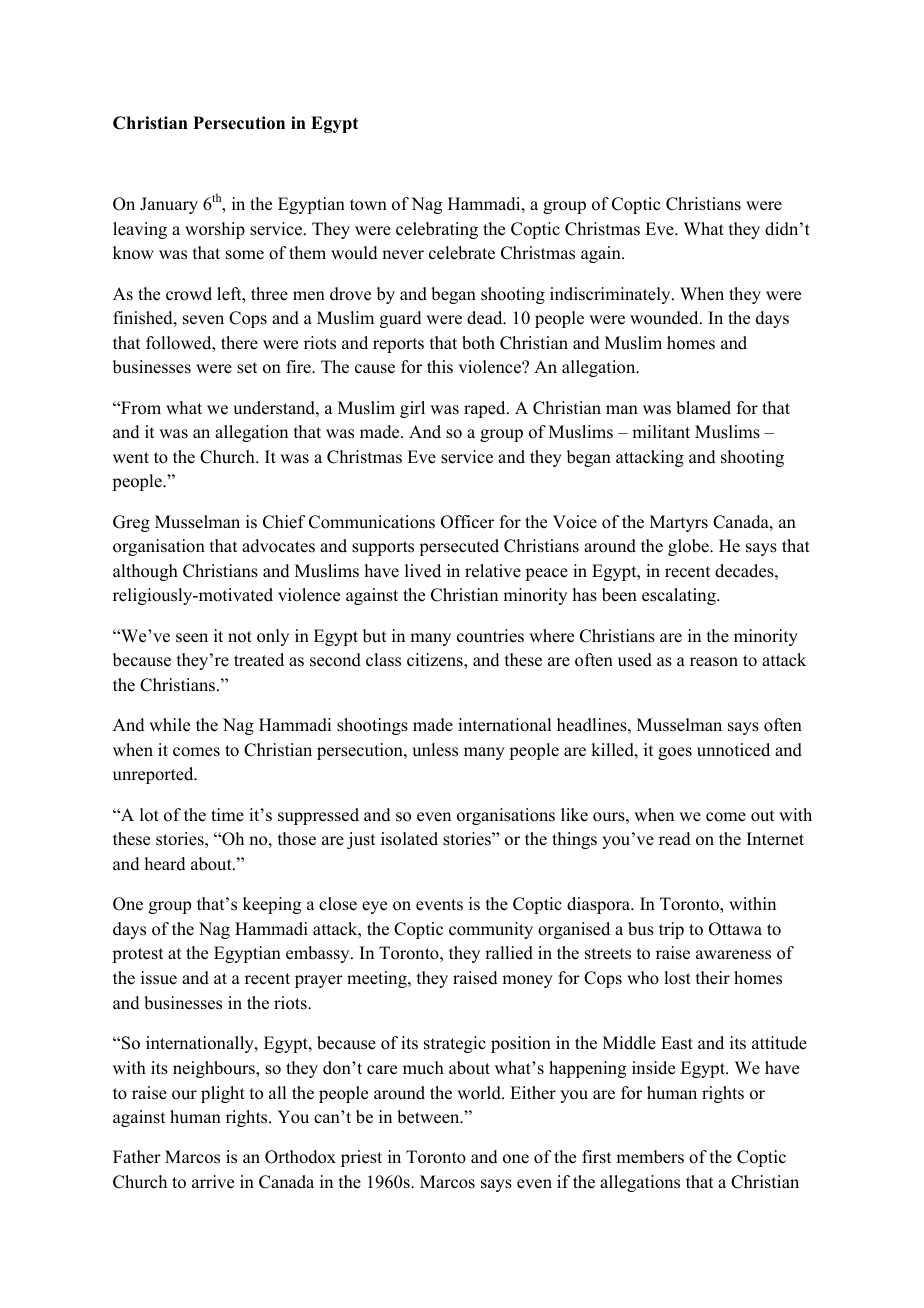  I want to click on citizens, so click(436, 660).
